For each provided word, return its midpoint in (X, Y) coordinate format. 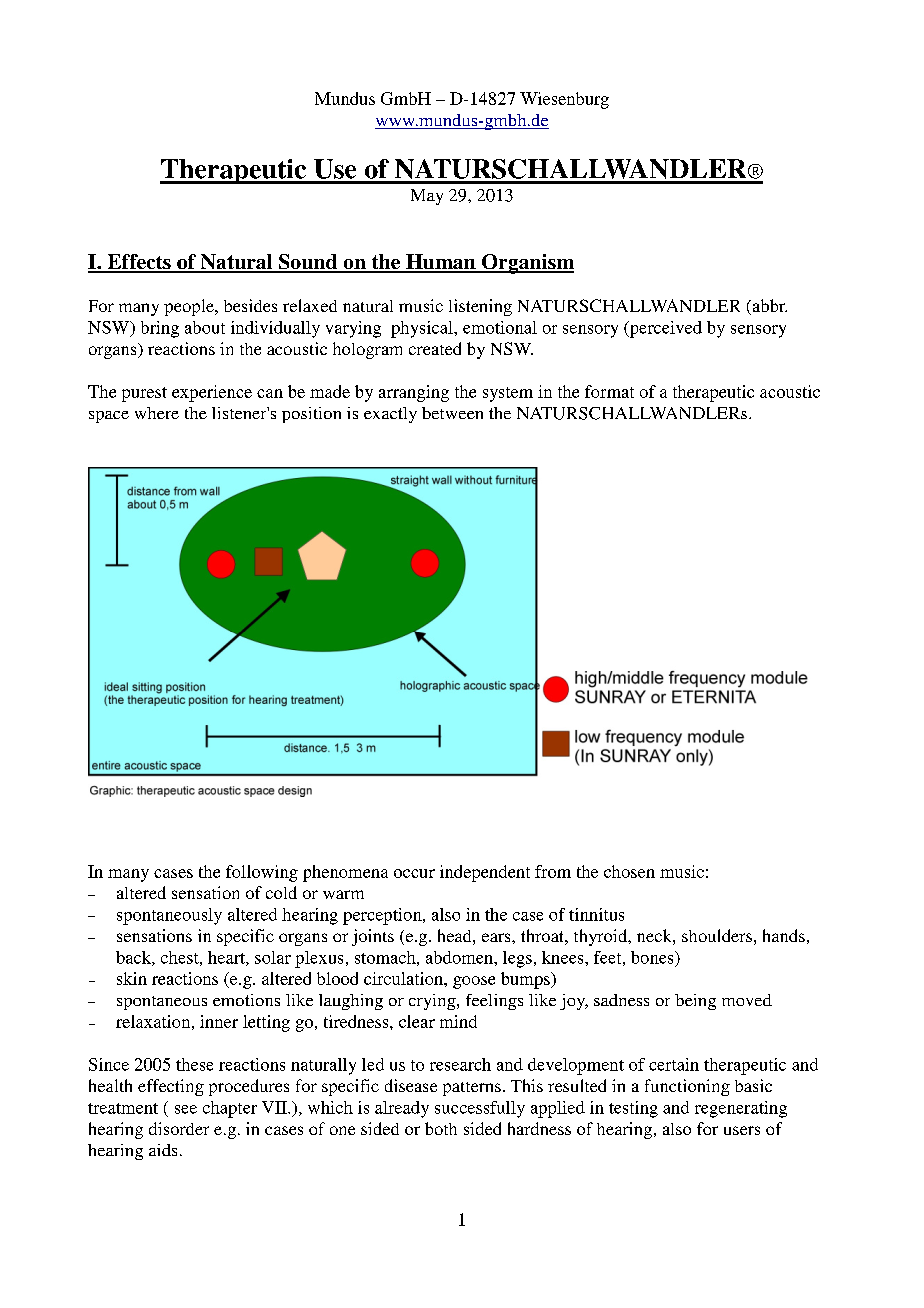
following (262, 873)
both (441, 1128)
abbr (768, 307)
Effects (139, 263)
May (427, 197)
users (742, 1130)
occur (414, 873)
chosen (629, 871)
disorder (179, 1128)
